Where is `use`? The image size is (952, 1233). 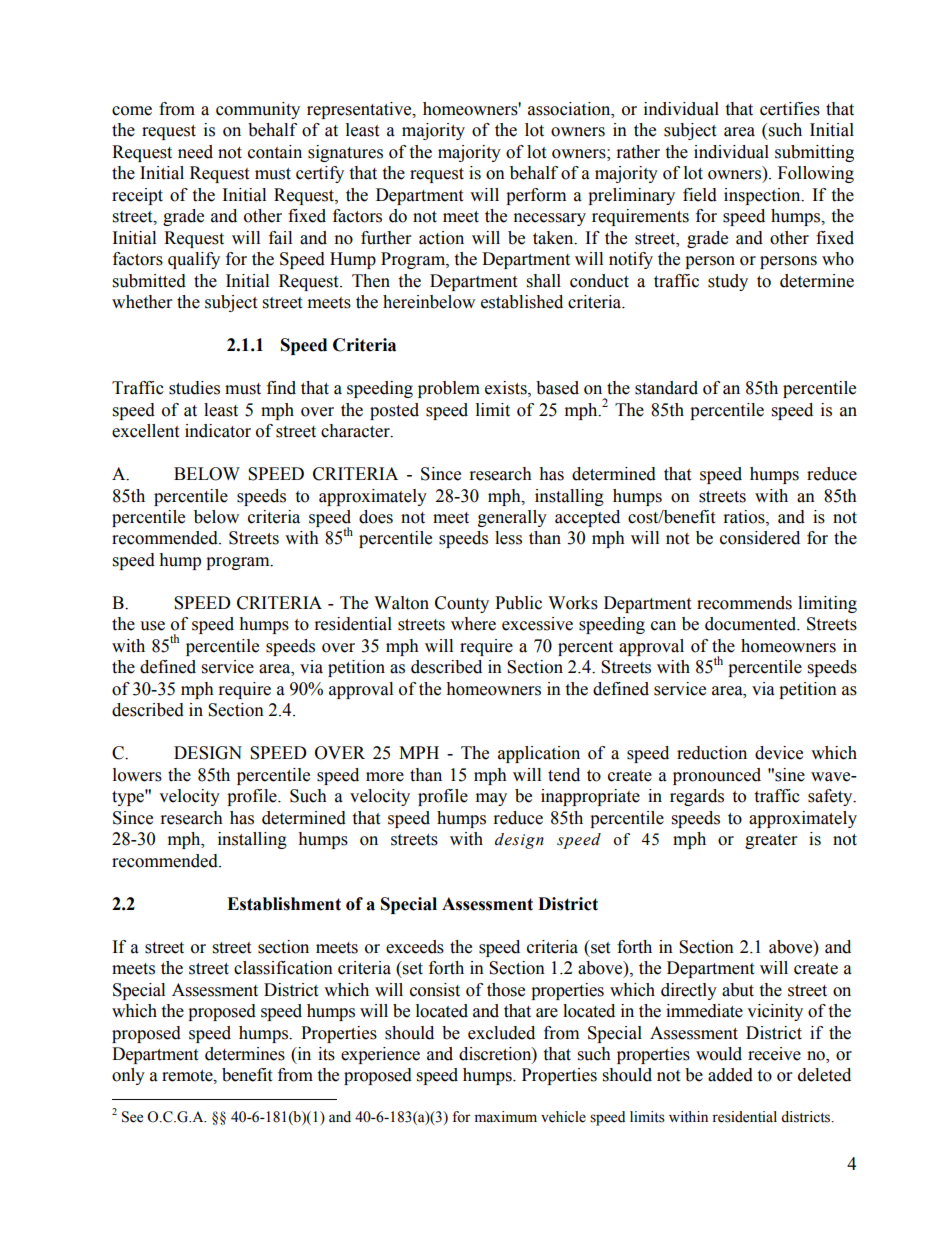 use is located at coordinates (152, 626).
